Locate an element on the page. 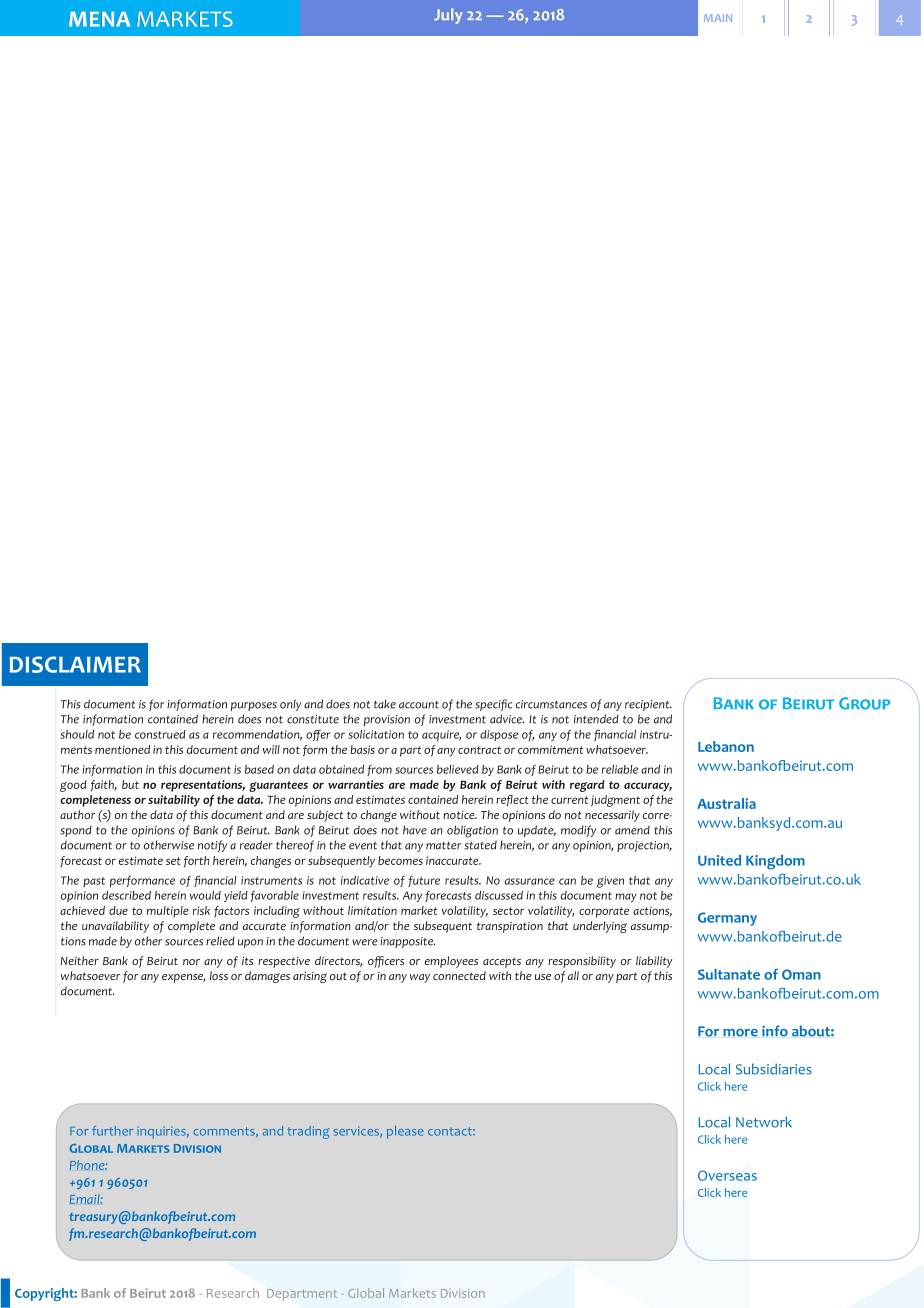 The width and height of the image is (924, 1308). account is located at coordinates (419, 705).
